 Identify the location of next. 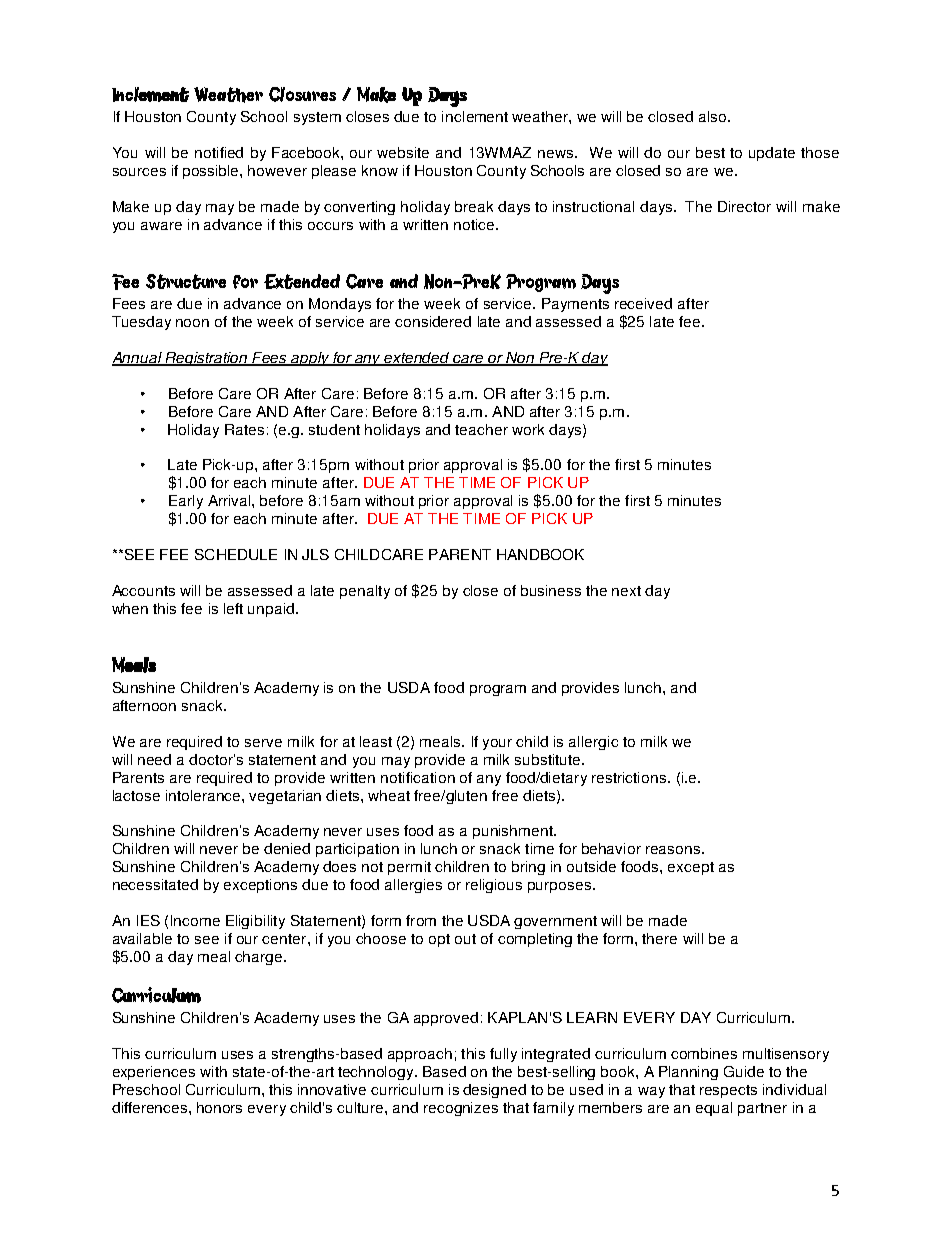
(626, 591).
